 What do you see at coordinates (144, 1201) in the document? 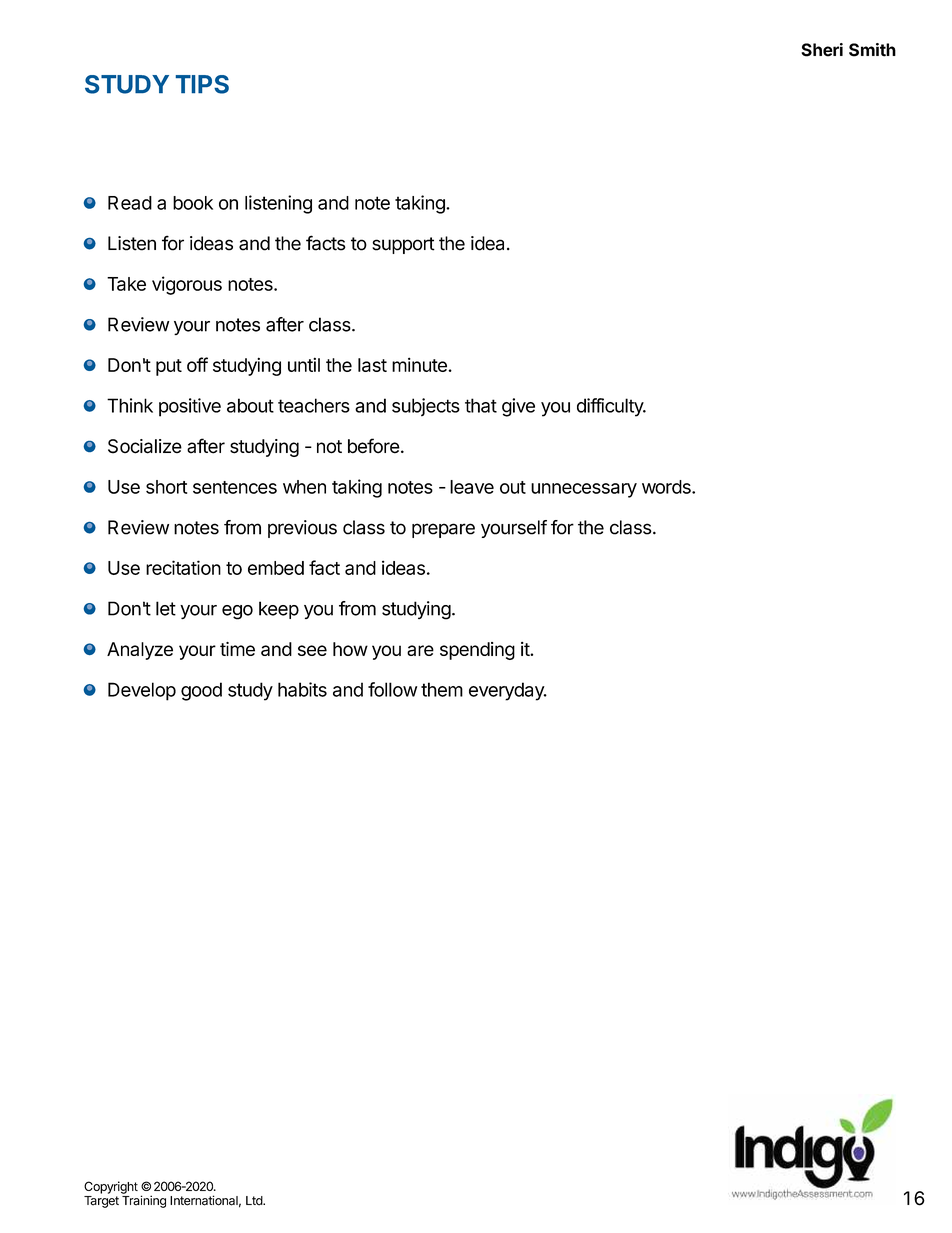
I see `Training` at bounding box center [144, 1201].
